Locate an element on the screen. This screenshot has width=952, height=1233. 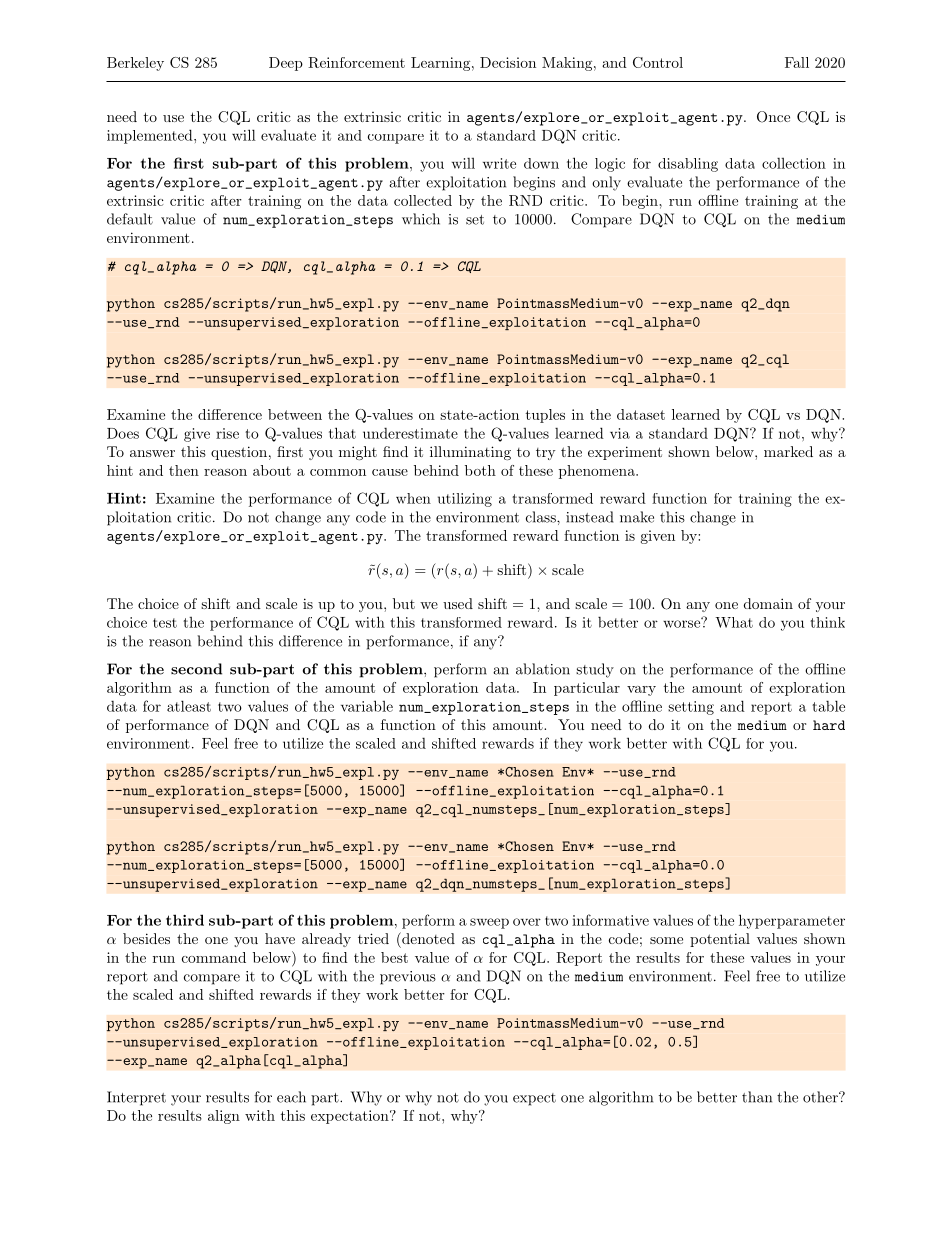
atleast is located at coordinates (189, 706).
